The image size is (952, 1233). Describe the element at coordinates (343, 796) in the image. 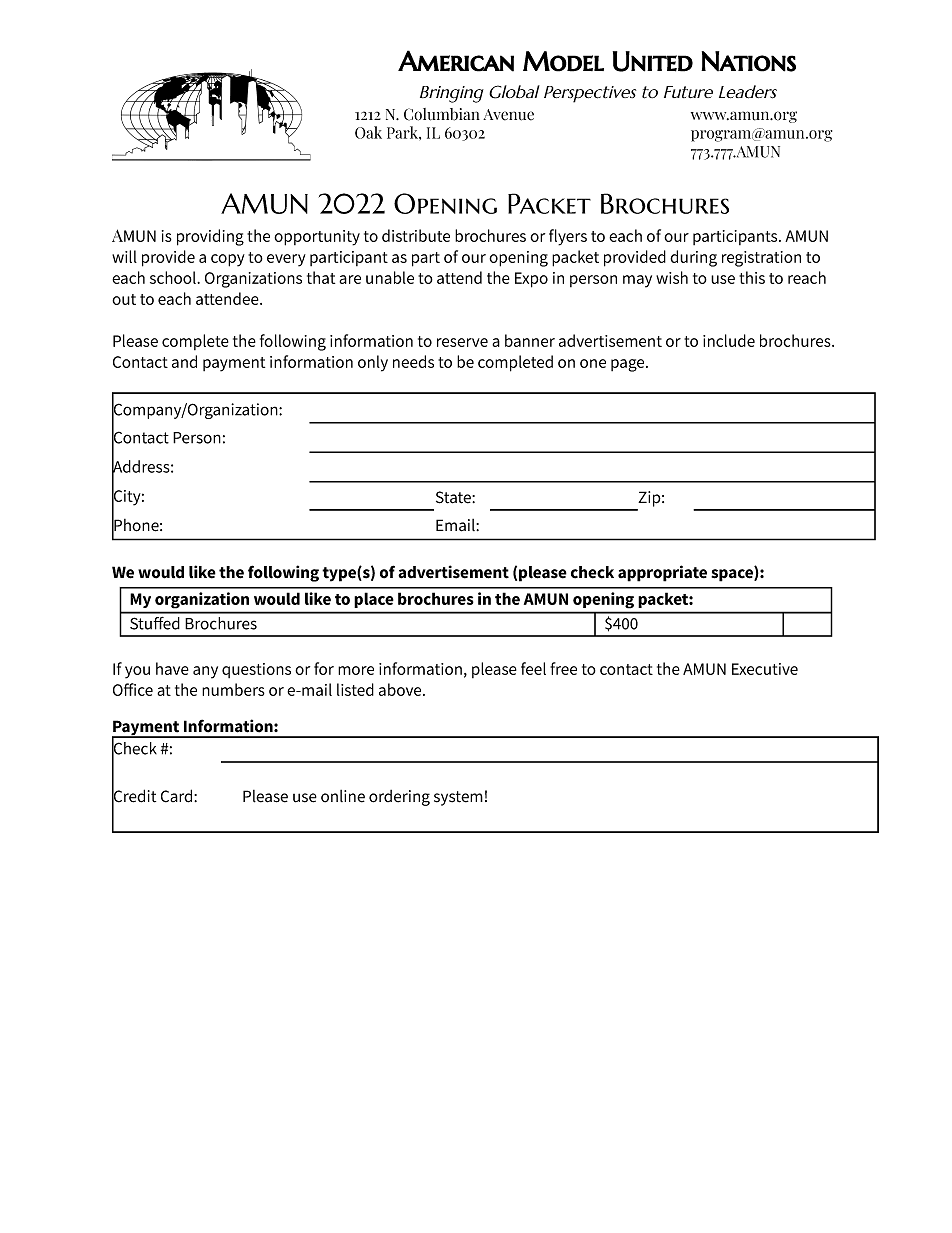

I see `online` at that location.
